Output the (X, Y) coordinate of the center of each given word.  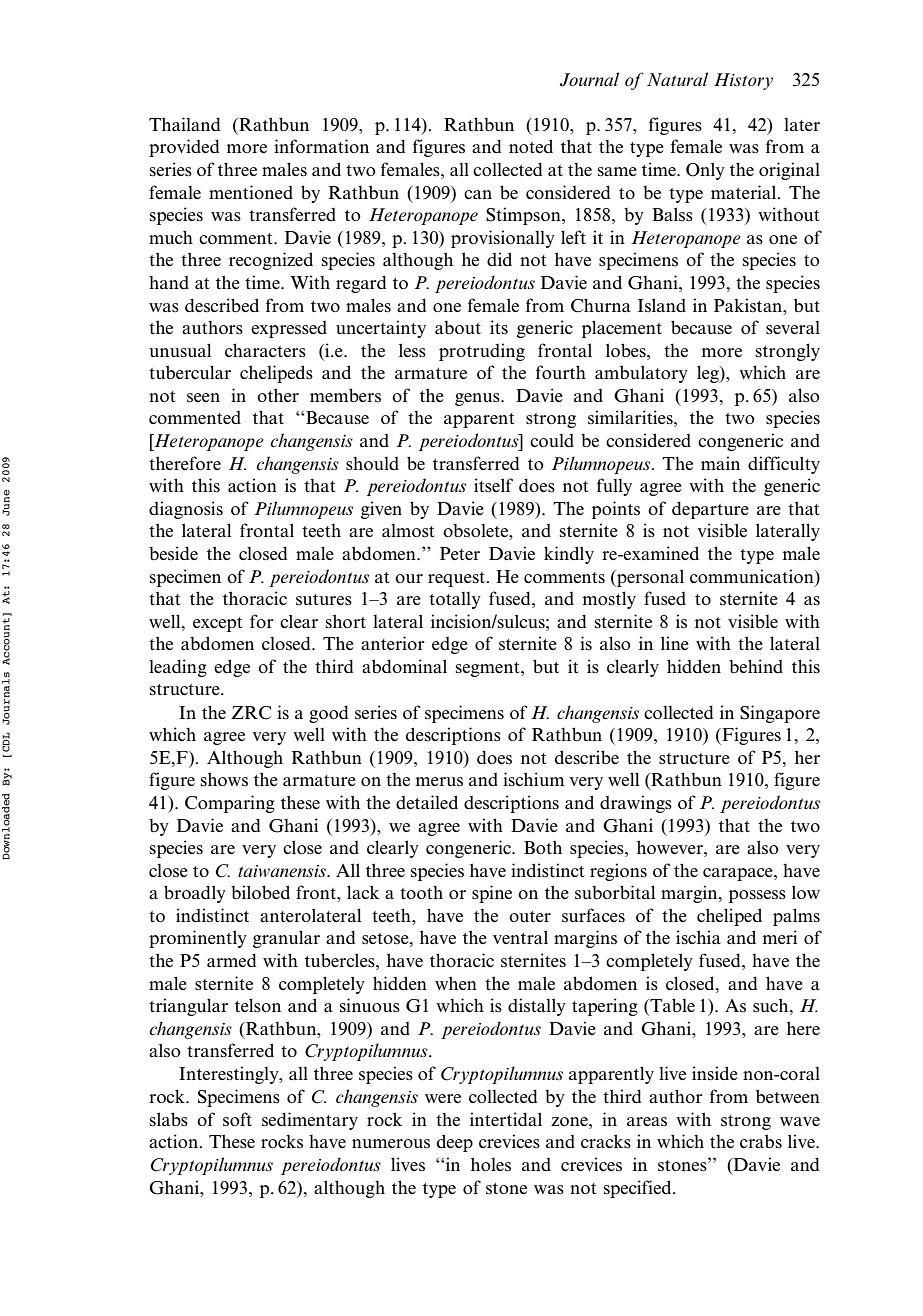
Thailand (185, 124)
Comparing (230, 804)
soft (237, 1119)
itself (493, 485)
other (278, 395)
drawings (636, 804)
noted (531, 146)
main (720, 463)
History (743, 81)
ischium (534, 779)
